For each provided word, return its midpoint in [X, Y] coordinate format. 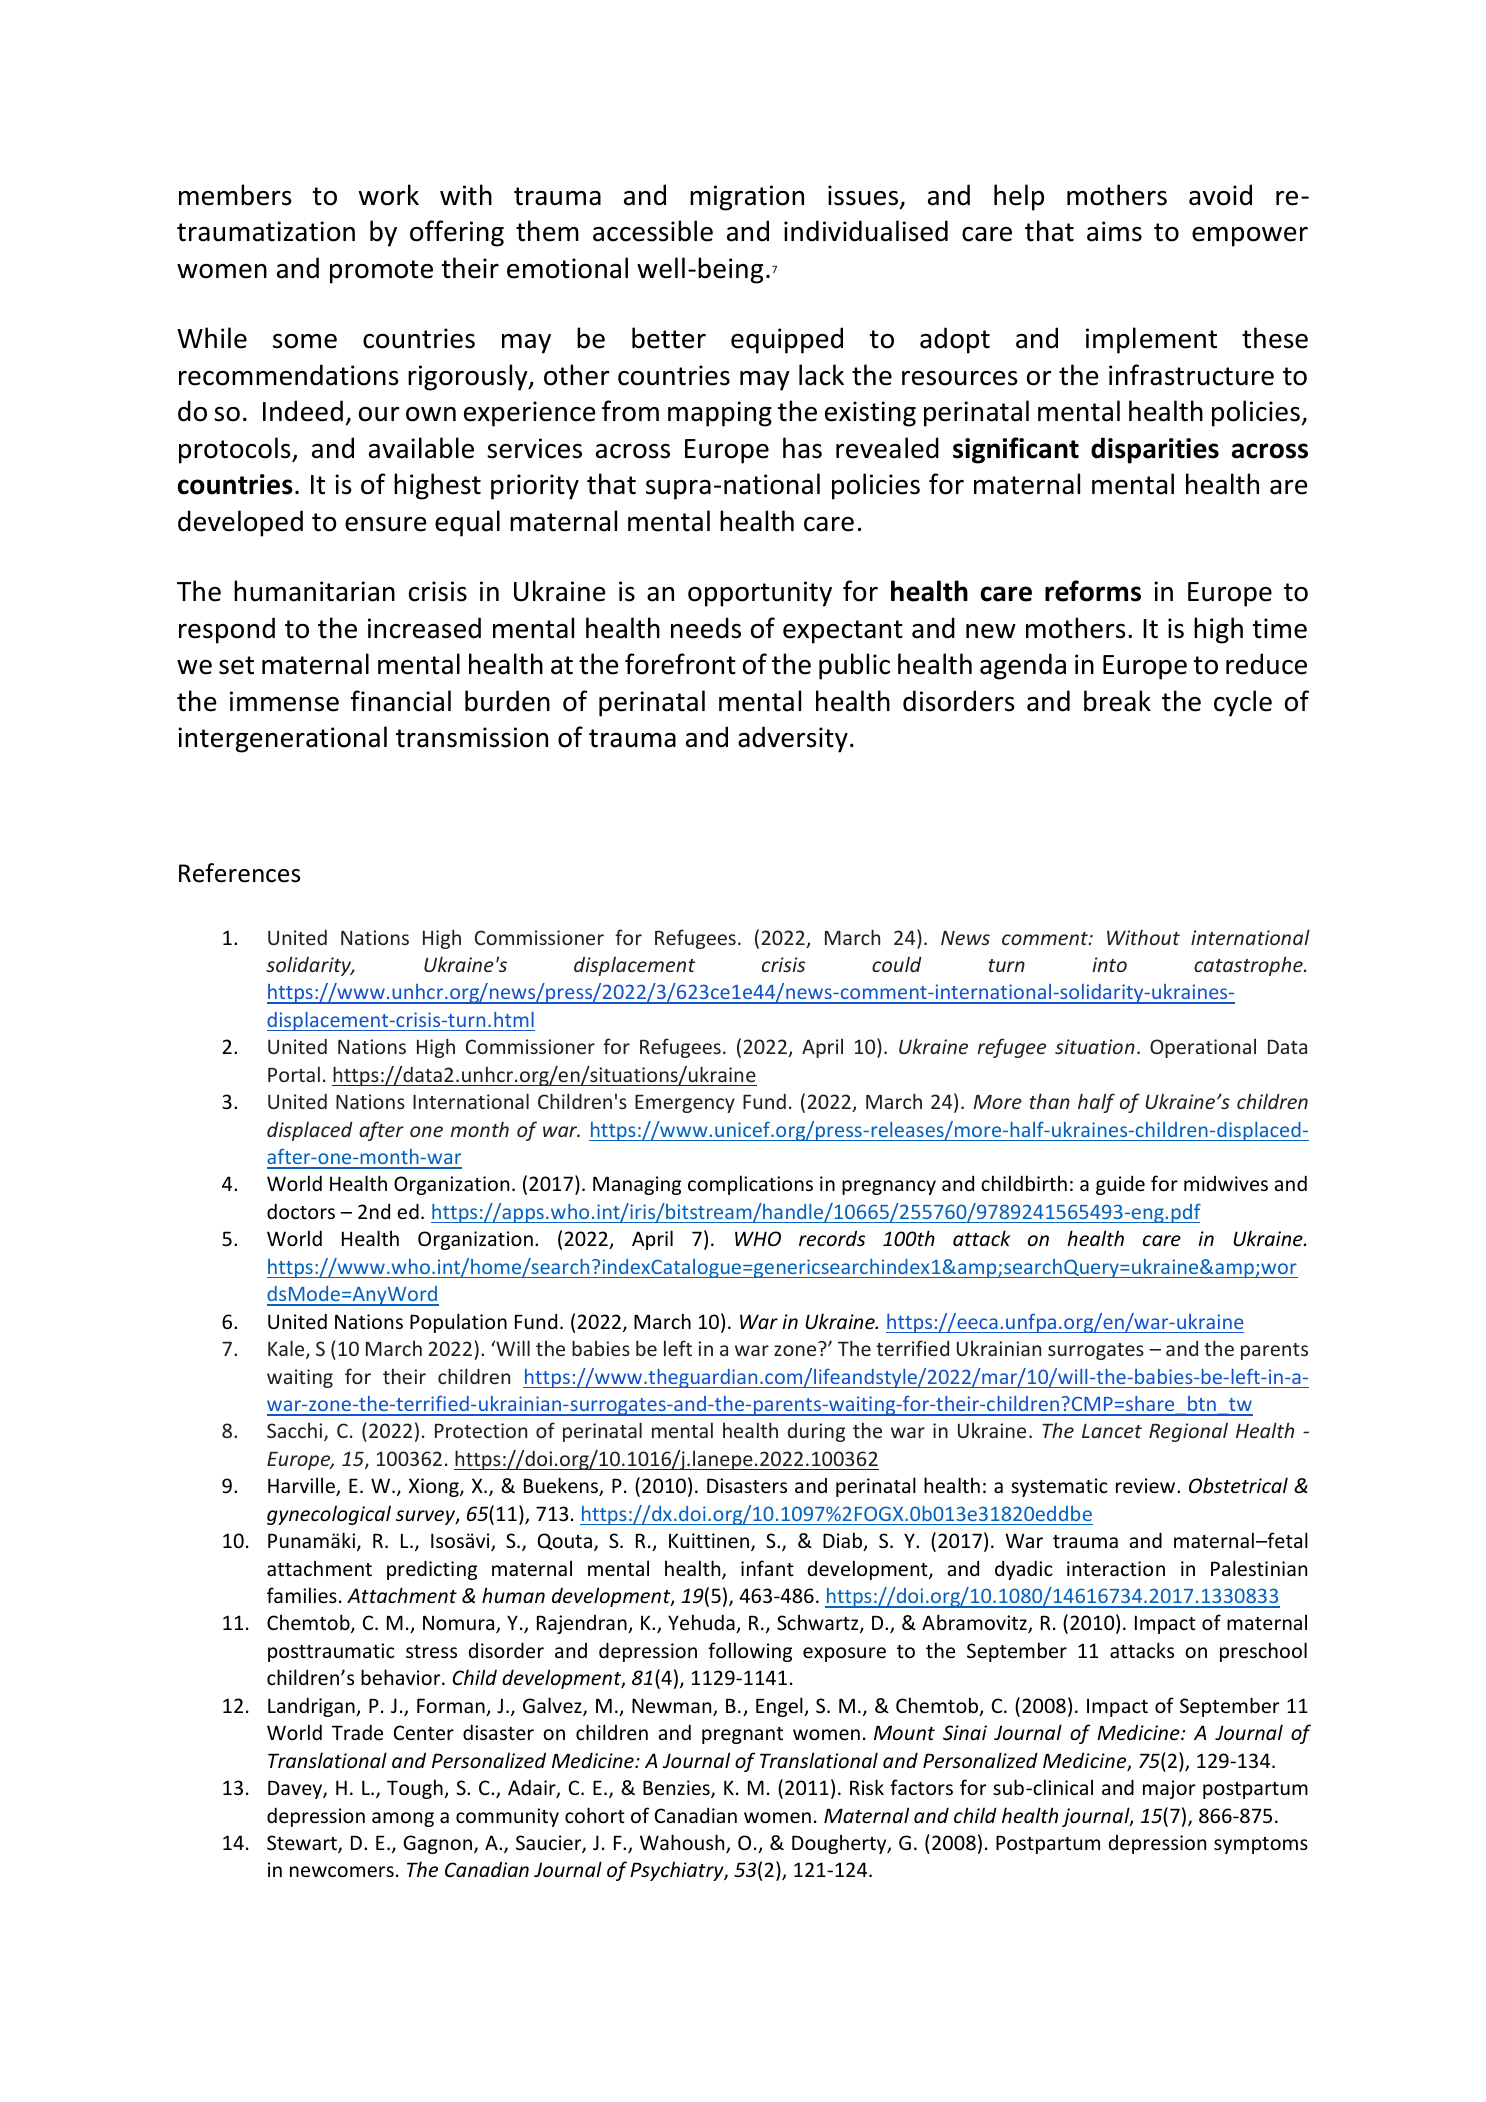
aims [1114, 231]
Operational [1203, 1048]
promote [381, 272]
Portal [294, 1074]
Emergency [685, 1104]
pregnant [742, 1735]
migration [747, 198]
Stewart [303, 1844]
